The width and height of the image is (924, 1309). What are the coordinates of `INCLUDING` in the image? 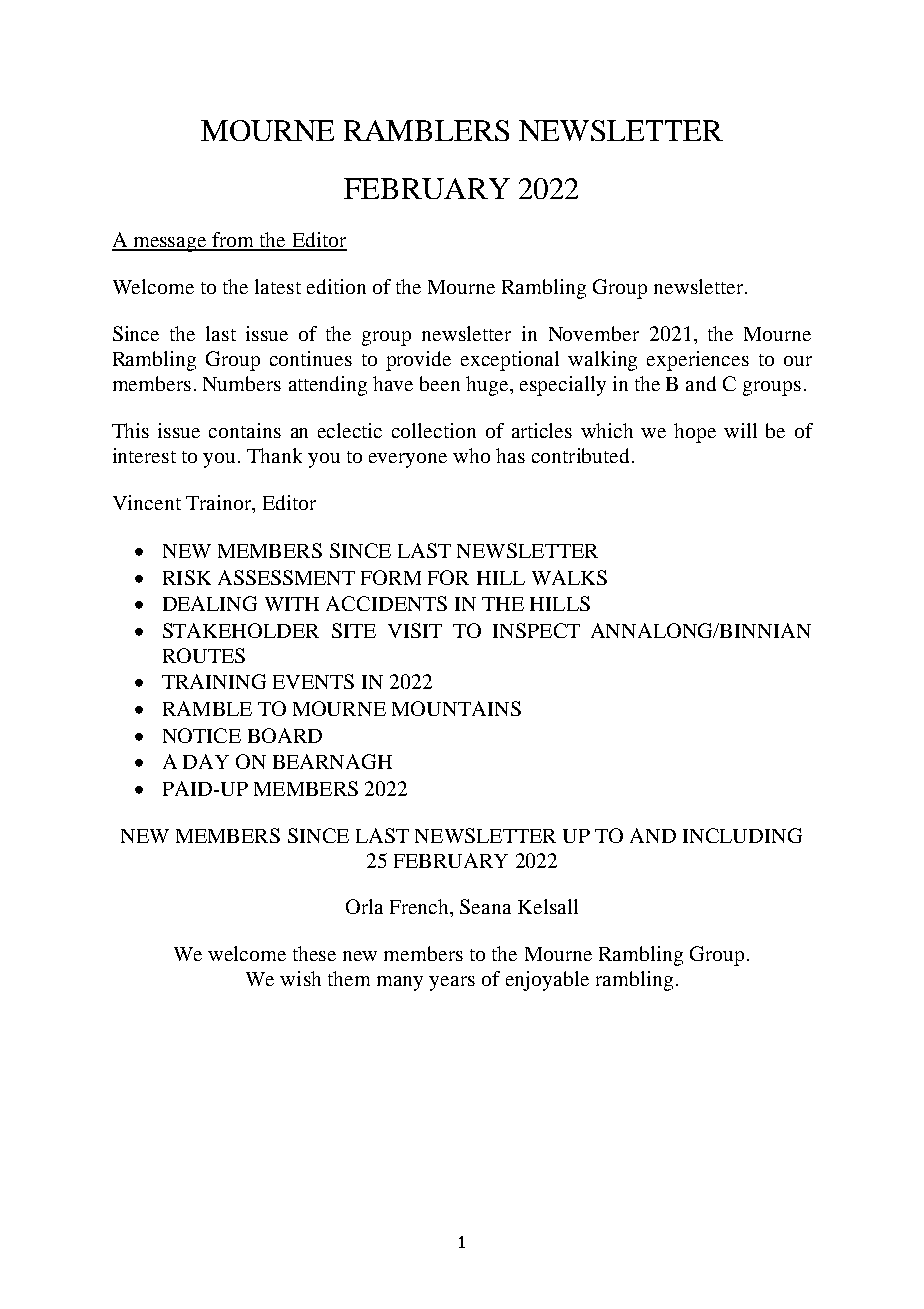 It's located at (742, 835).
